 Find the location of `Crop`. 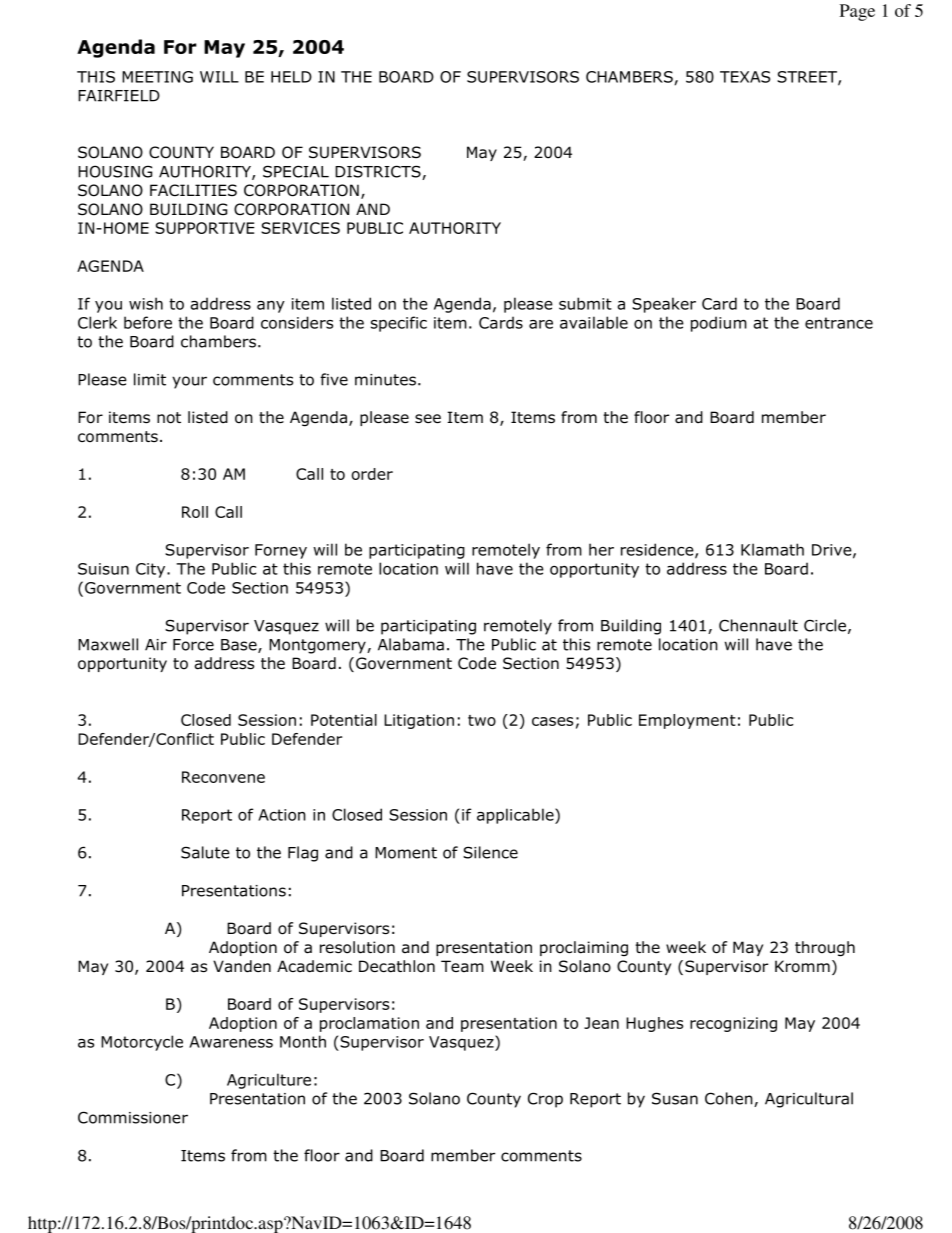

Crop is located at coordinates (545, 1100).
